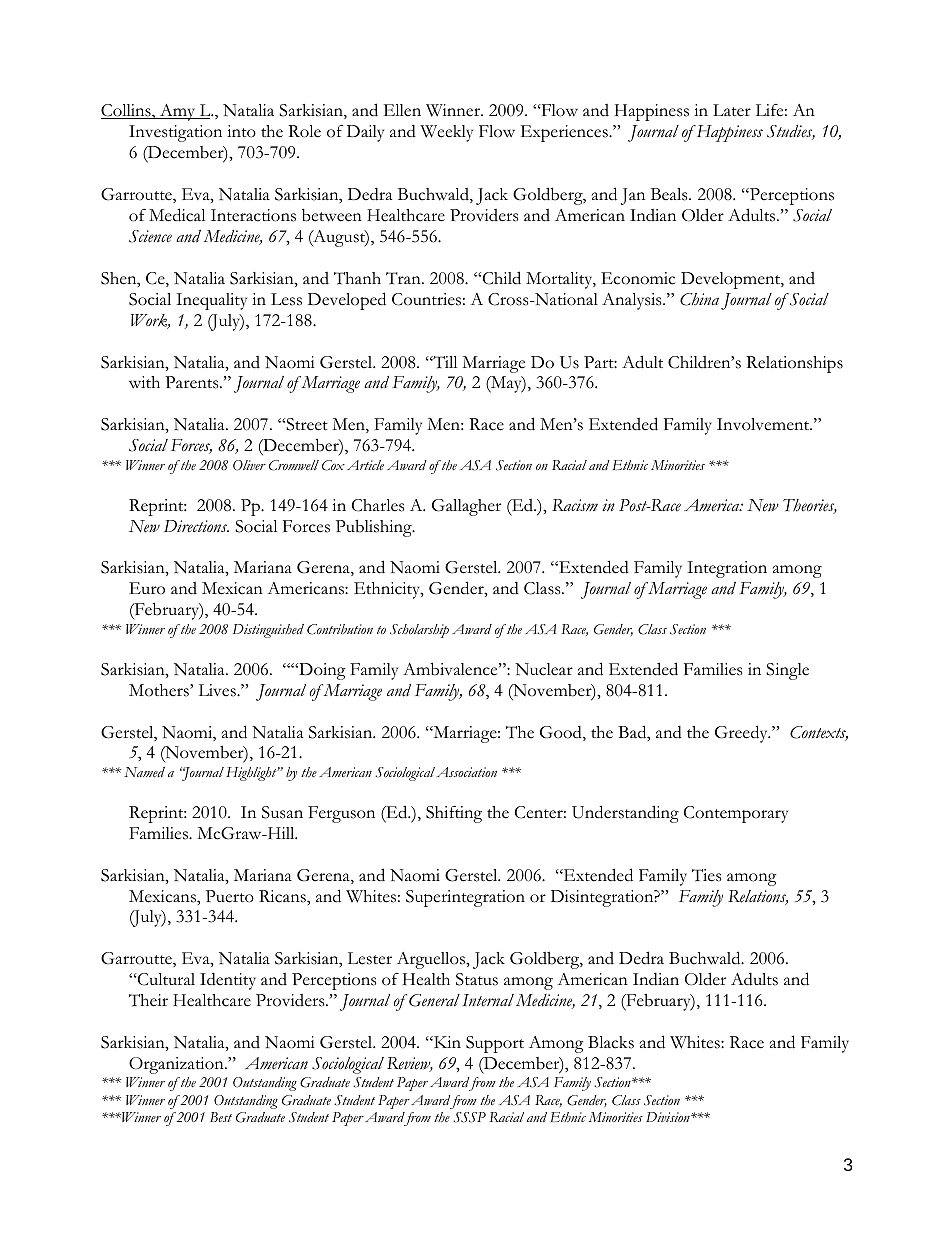 Image resolution: width=952 pixels, height=1233 pixels. What do you see at coordinates (466, 507) in the document?
I see `Gallagher` at bounding box center [466, 507].
